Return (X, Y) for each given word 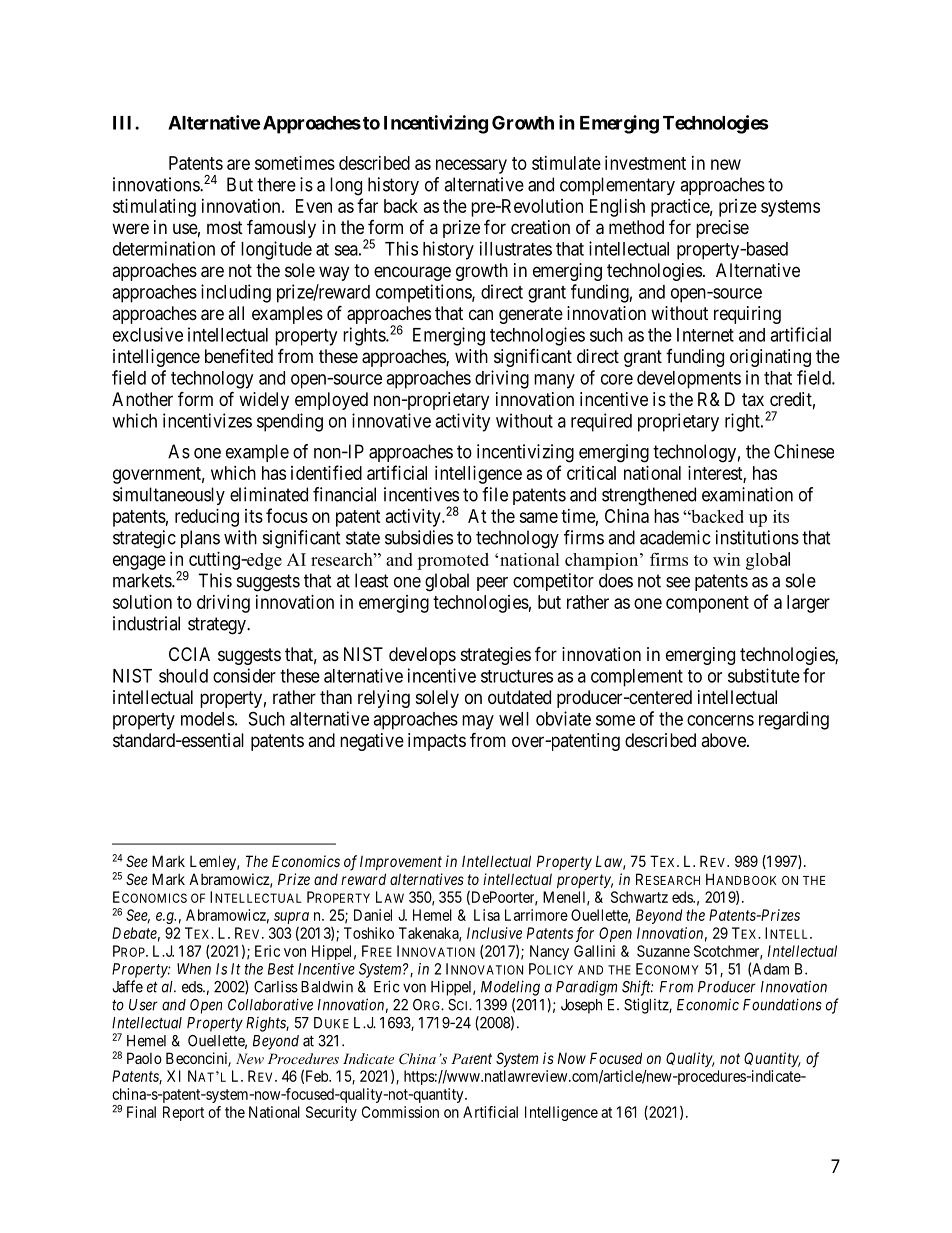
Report (183, 1113)
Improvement (401, 862)
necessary (471, 166)
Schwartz (639, 897)
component (707, 604)
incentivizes (207, 420)
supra (291, 918)
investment (645, 163)
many (554, 381)
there (276, 184)
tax (753, 399)
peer (492, 584)
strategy (218, 626)
